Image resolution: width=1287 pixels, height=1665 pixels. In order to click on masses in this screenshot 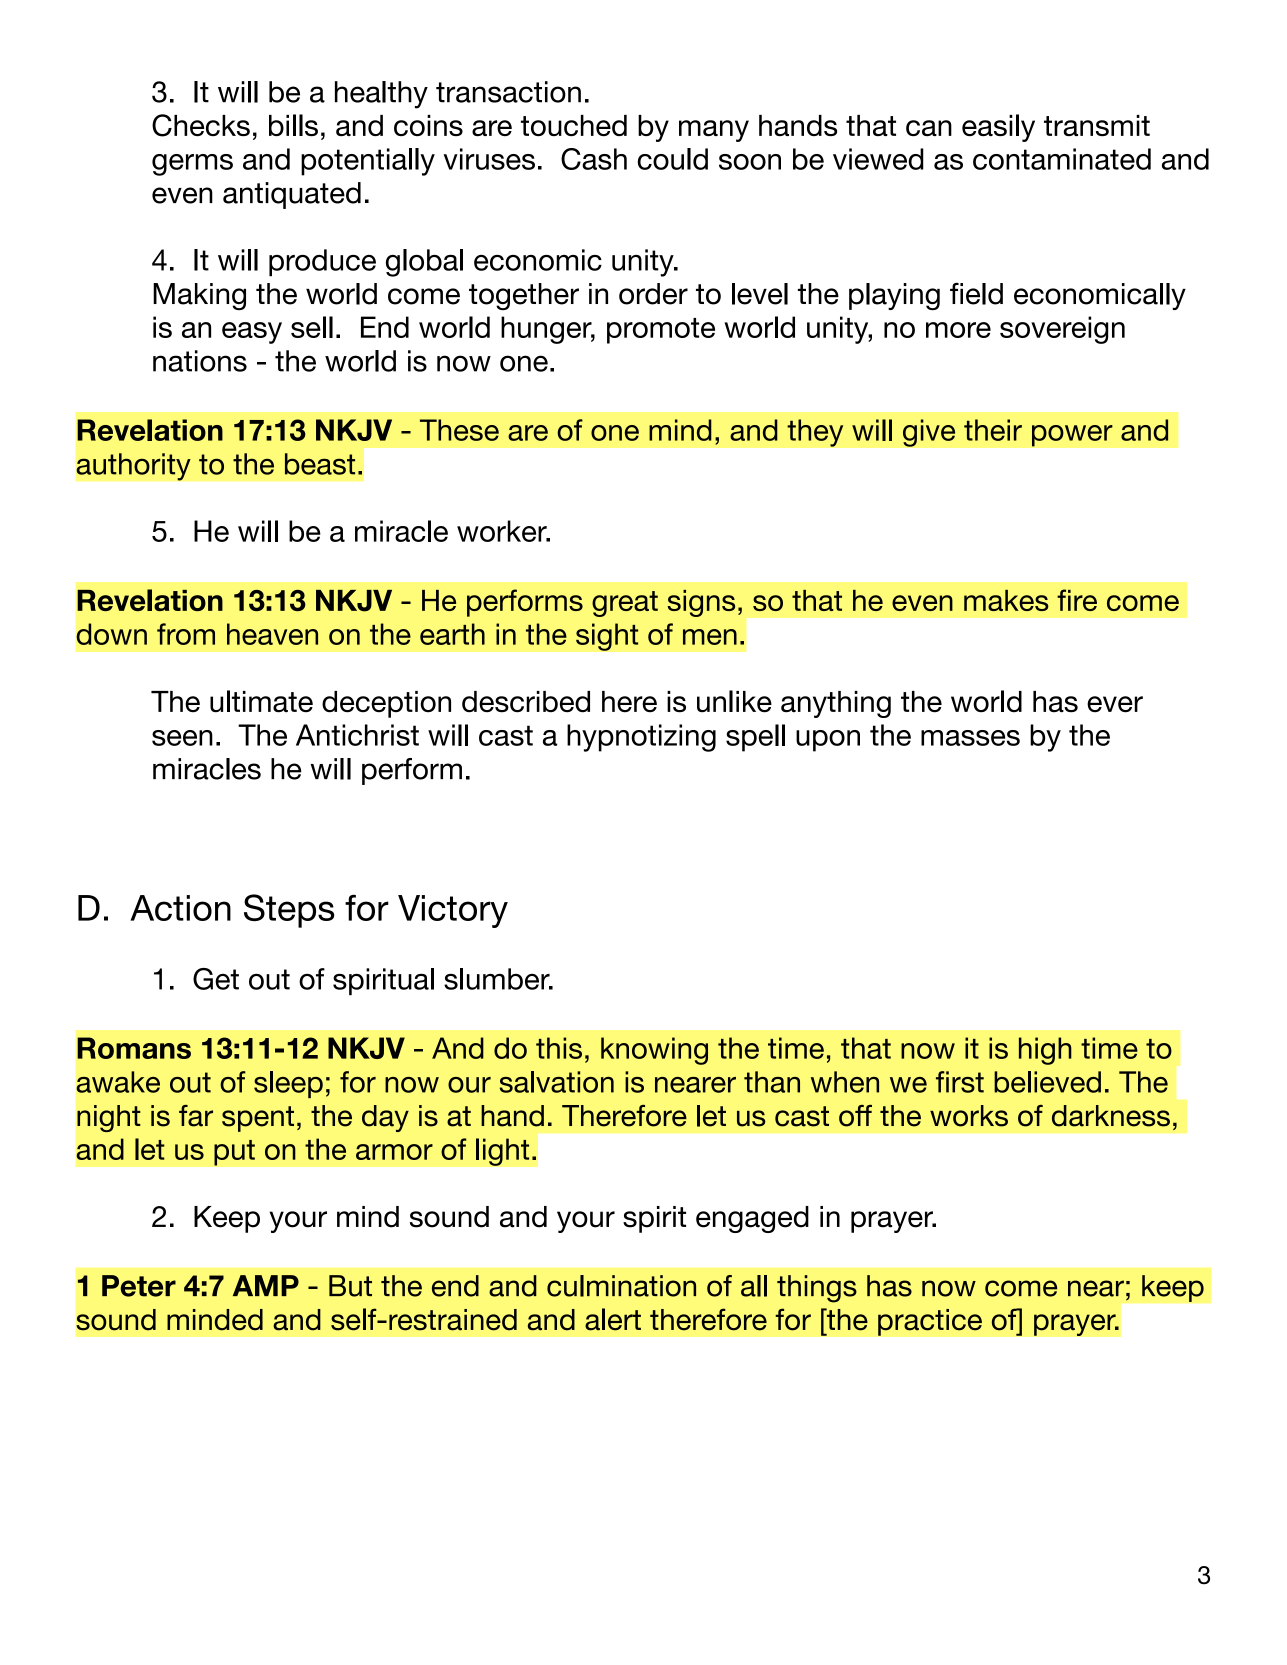, I will do `click(970, 738)`.
